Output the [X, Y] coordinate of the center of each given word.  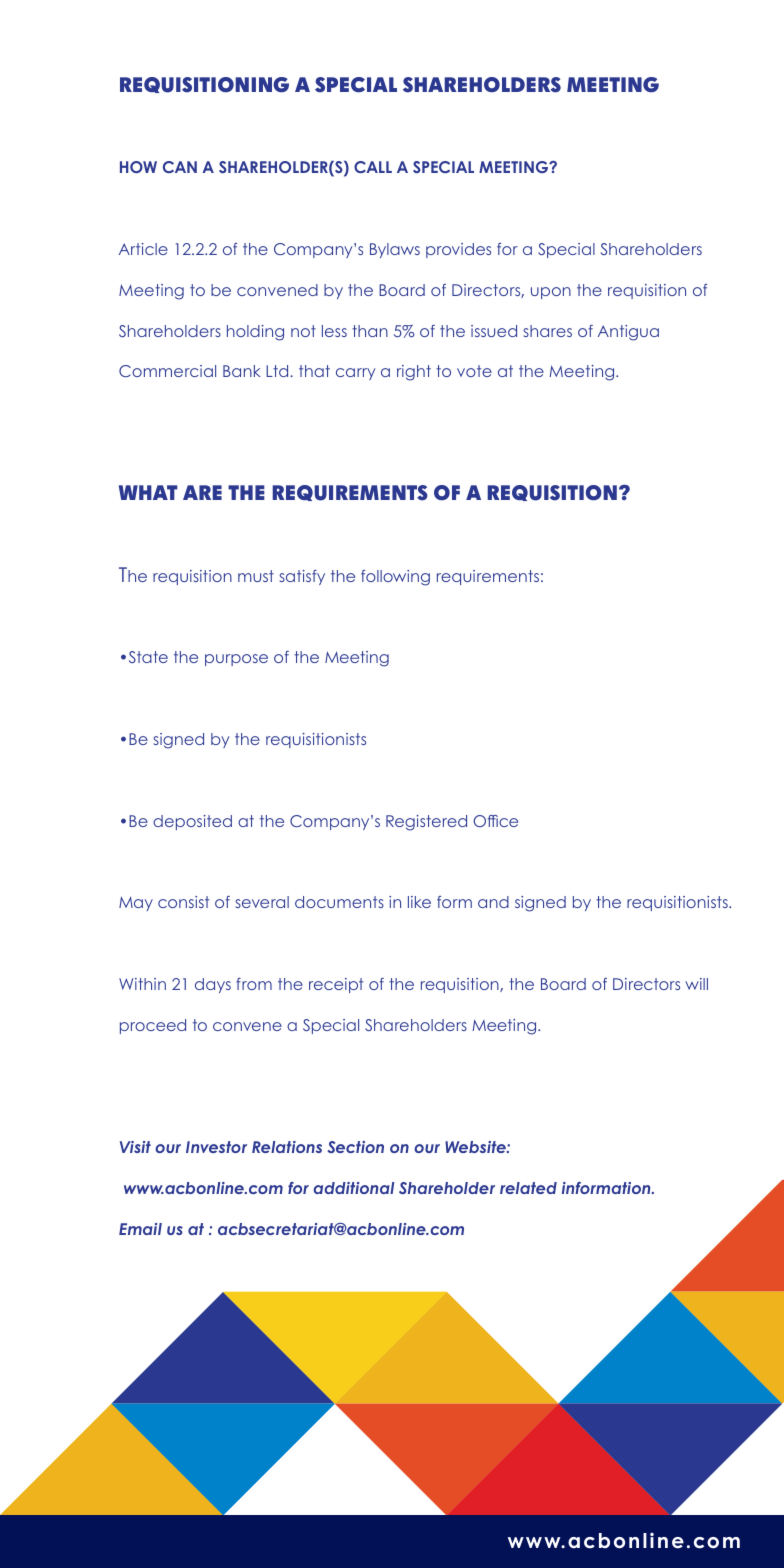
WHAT [148, 492]
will [696, 984]
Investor [216, 1147]
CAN [180, 167]
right [414, 373]
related [528, 1188]
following [395, 578]
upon [551, 293]
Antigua [628, 333]
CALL [373, 167]
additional [353, 1188]
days [213, 985]
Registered [426, 823]
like [419, 902]
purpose [236, 660]
